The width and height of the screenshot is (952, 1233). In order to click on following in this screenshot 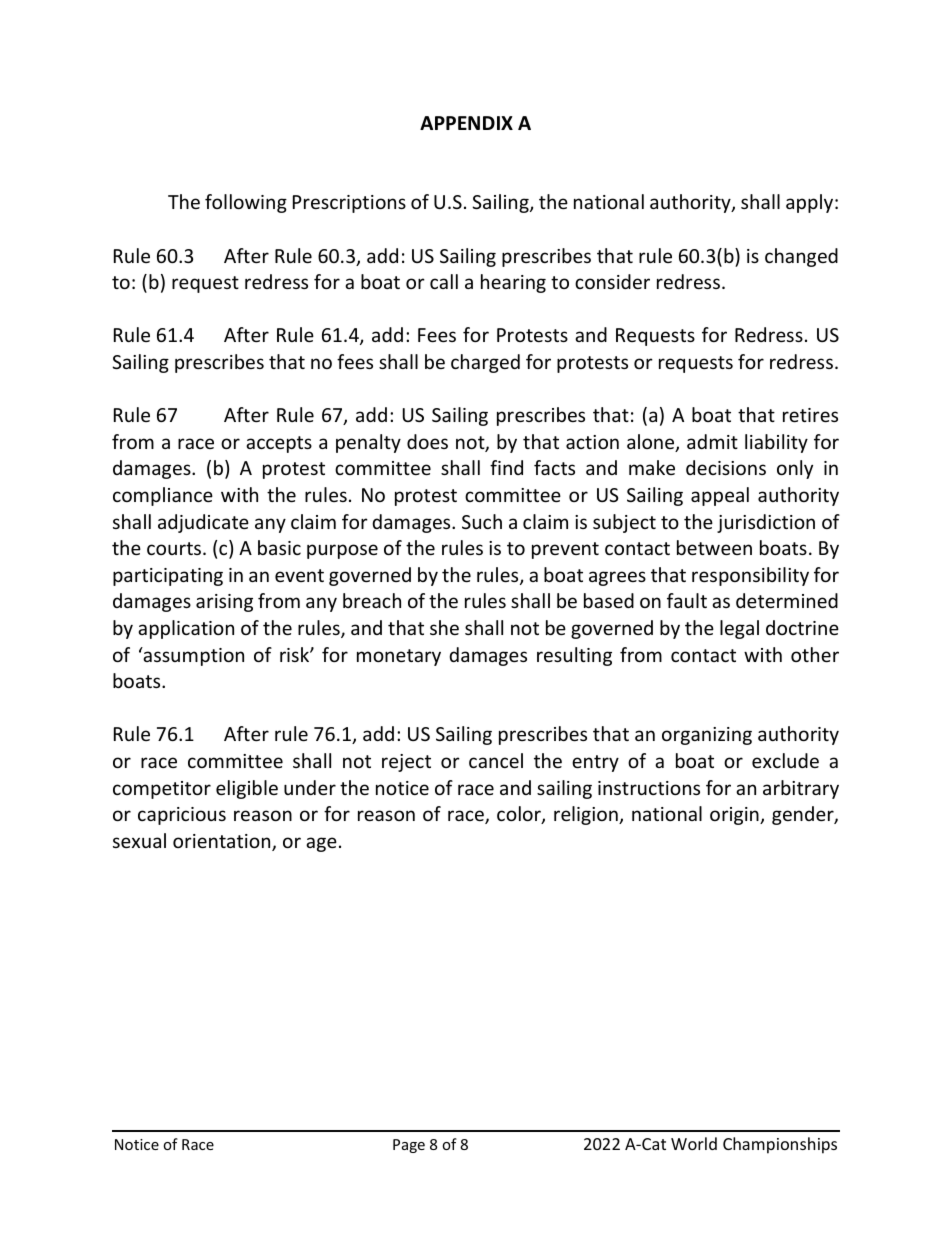, I will do `click(246, 203)`.
